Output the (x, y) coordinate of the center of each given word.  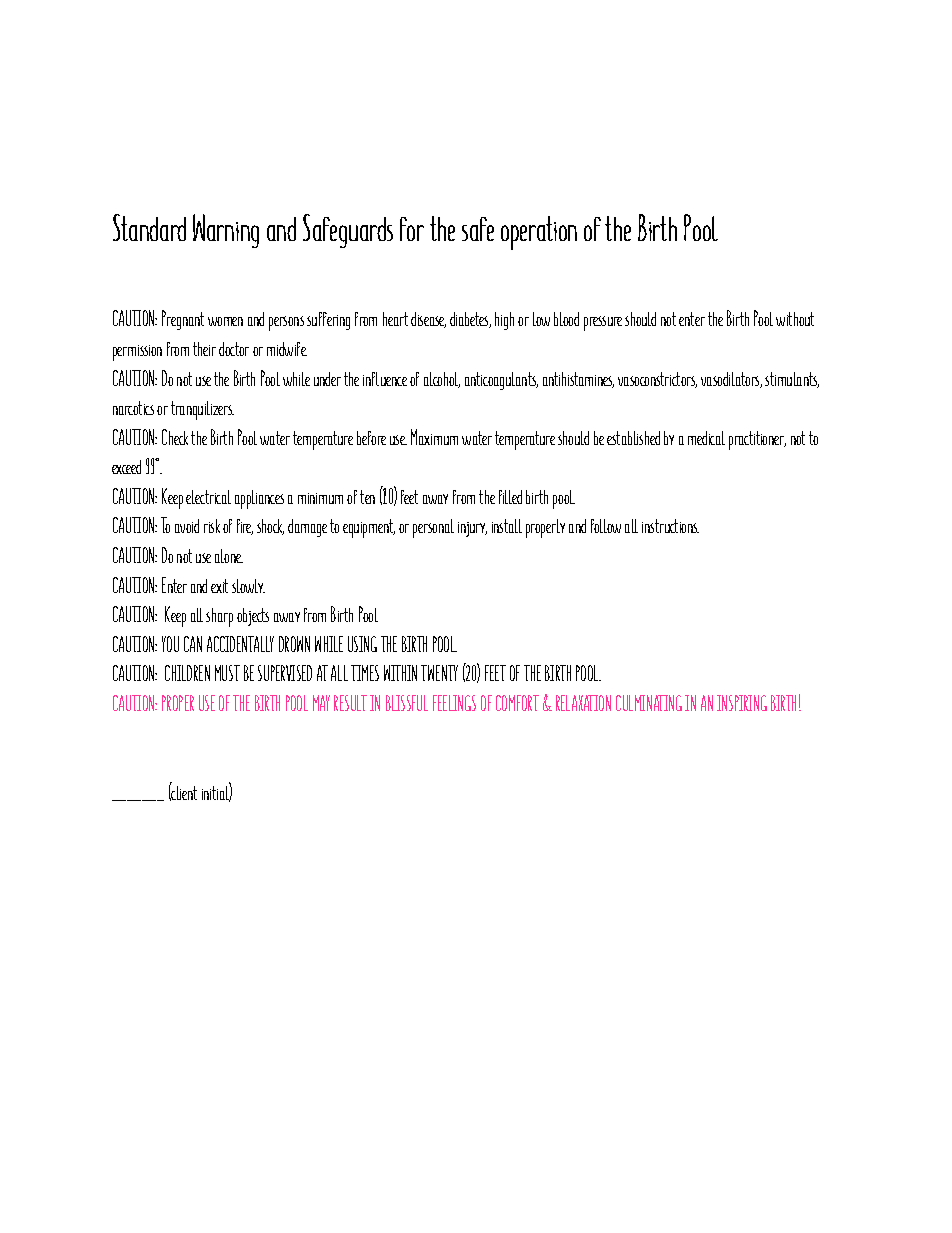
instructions (670, 526)
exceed (126, 467)
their (204, 349)
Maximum (434, 437)
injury (472, 529)
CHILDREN (187, 673)
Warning (226, 231)
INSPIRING (742, 703)
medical (706, 438)
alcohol (442, 380)
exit (219, 586)
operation (539, 233)
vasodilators (731, 380)
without (795, 319)
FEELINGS (454, 703)
